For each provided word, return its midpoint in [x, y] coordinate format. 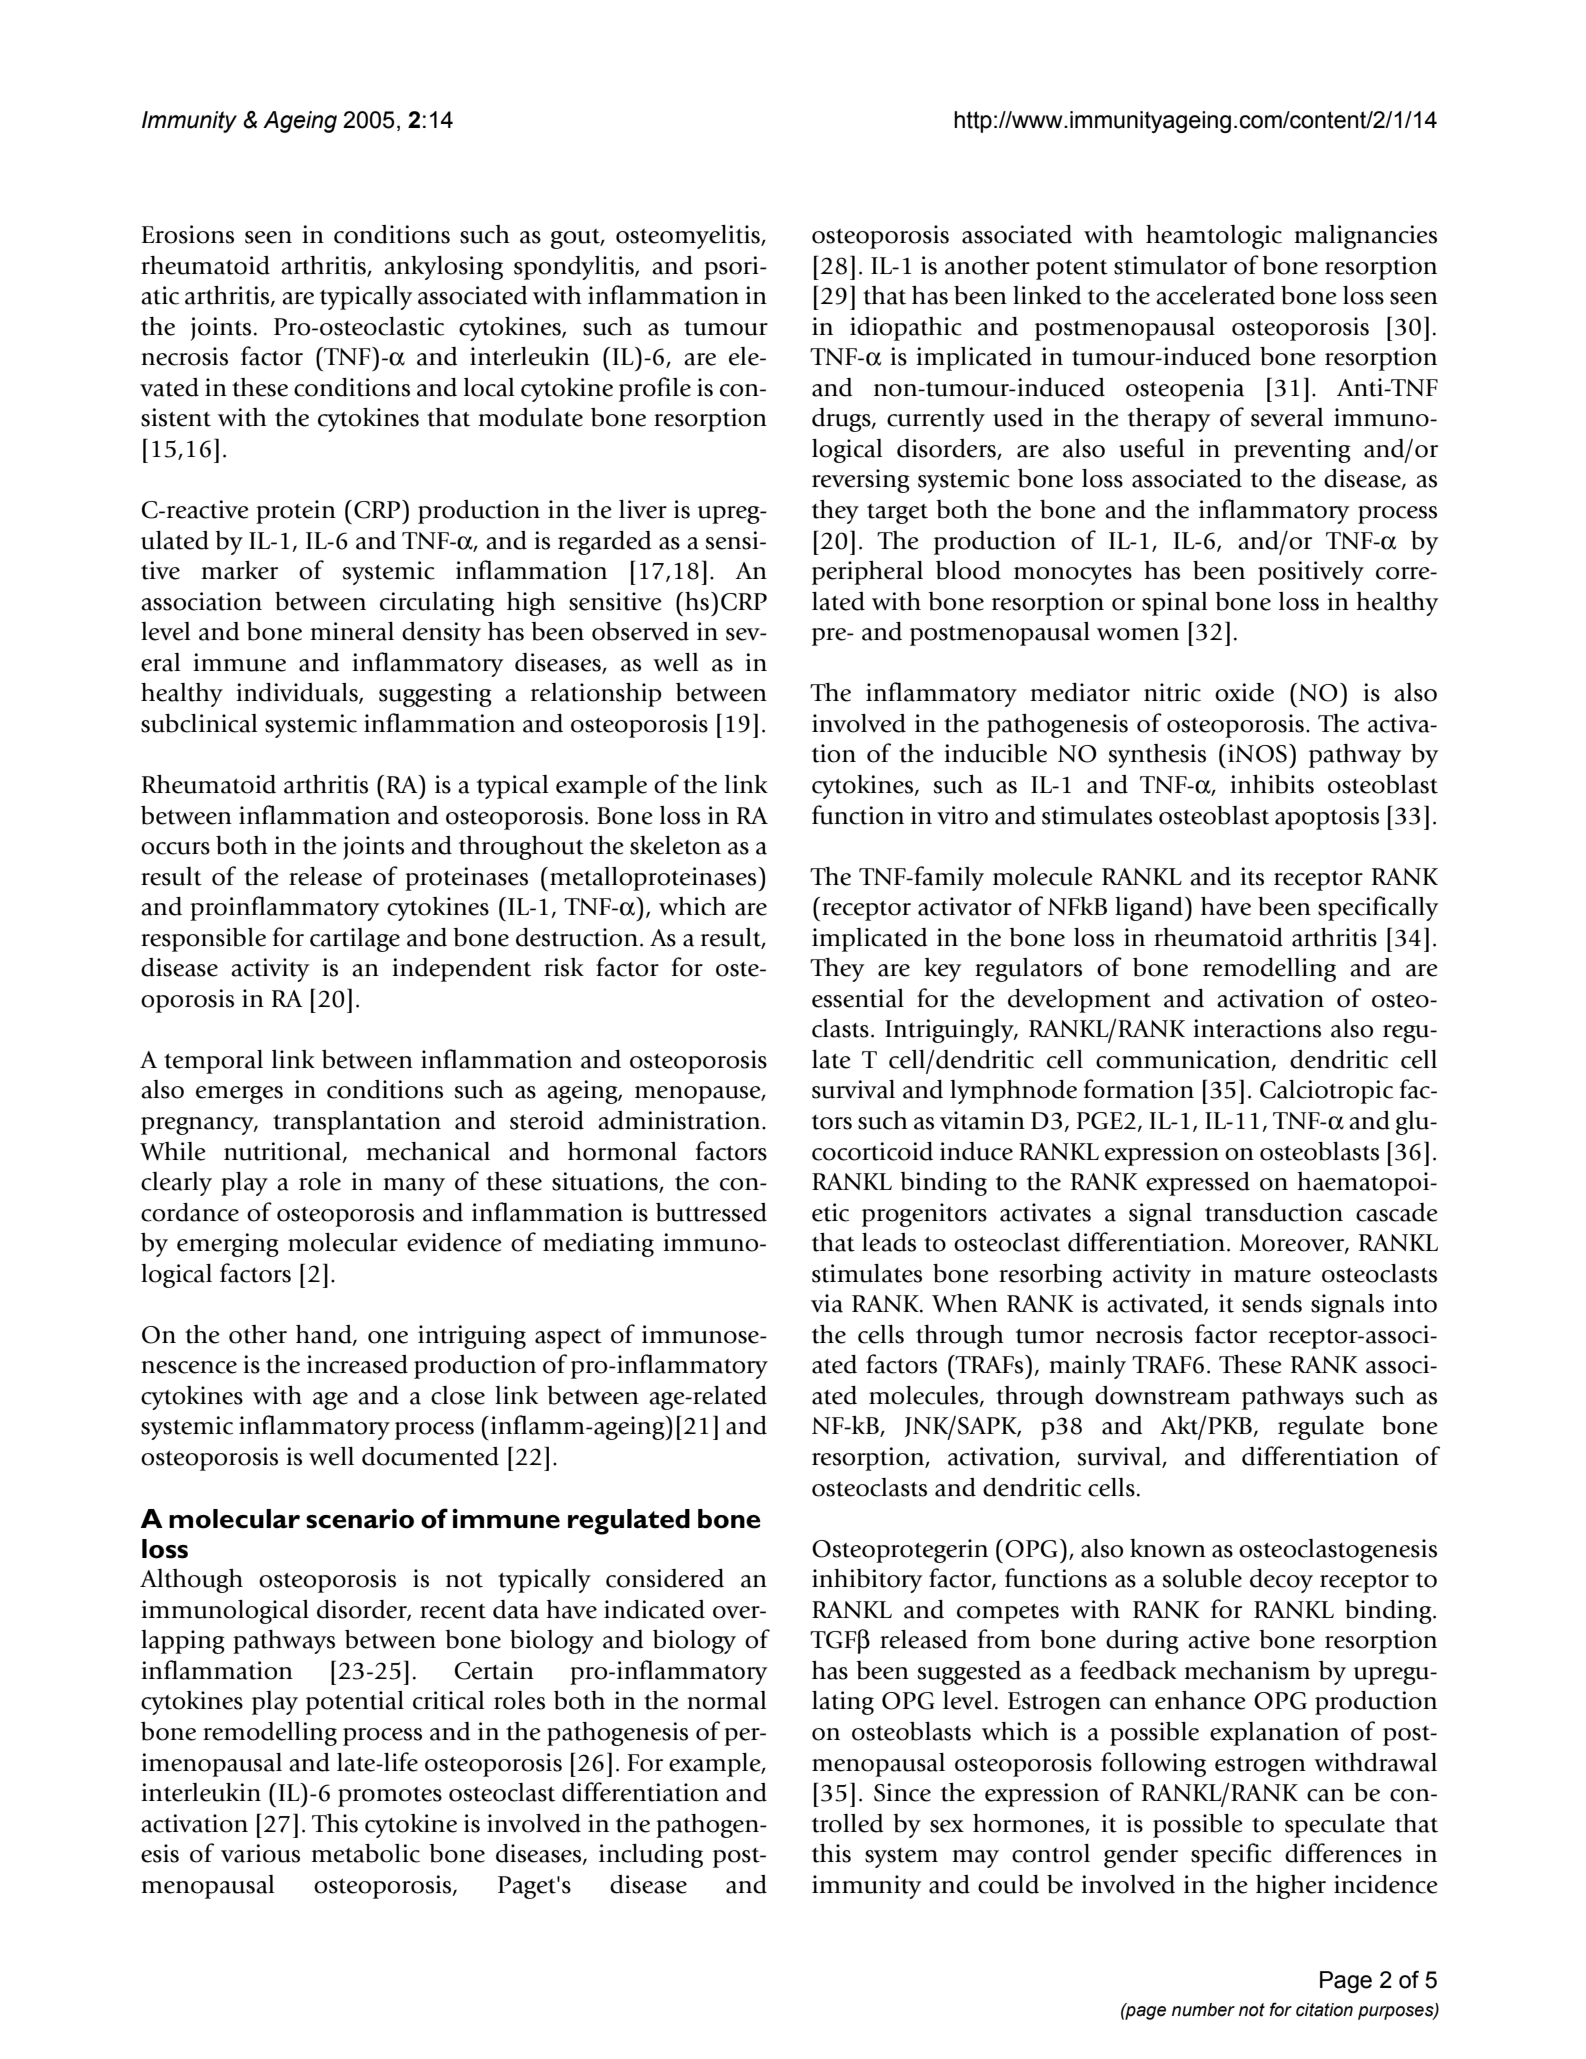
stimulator [1170, 265]
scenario [360, 1518]
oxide [1244, 692]
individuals [298, 693]
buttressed [711, 1212]
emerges [239, 1095]
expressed [1198, 1184]
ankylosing [443, 268]
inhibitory [867, 1581]
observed [640, 631]
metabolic [365, 1853]
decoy [1281, 1581]
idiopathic [906, 329]
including [651, 1856]
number [1203, 2010]
